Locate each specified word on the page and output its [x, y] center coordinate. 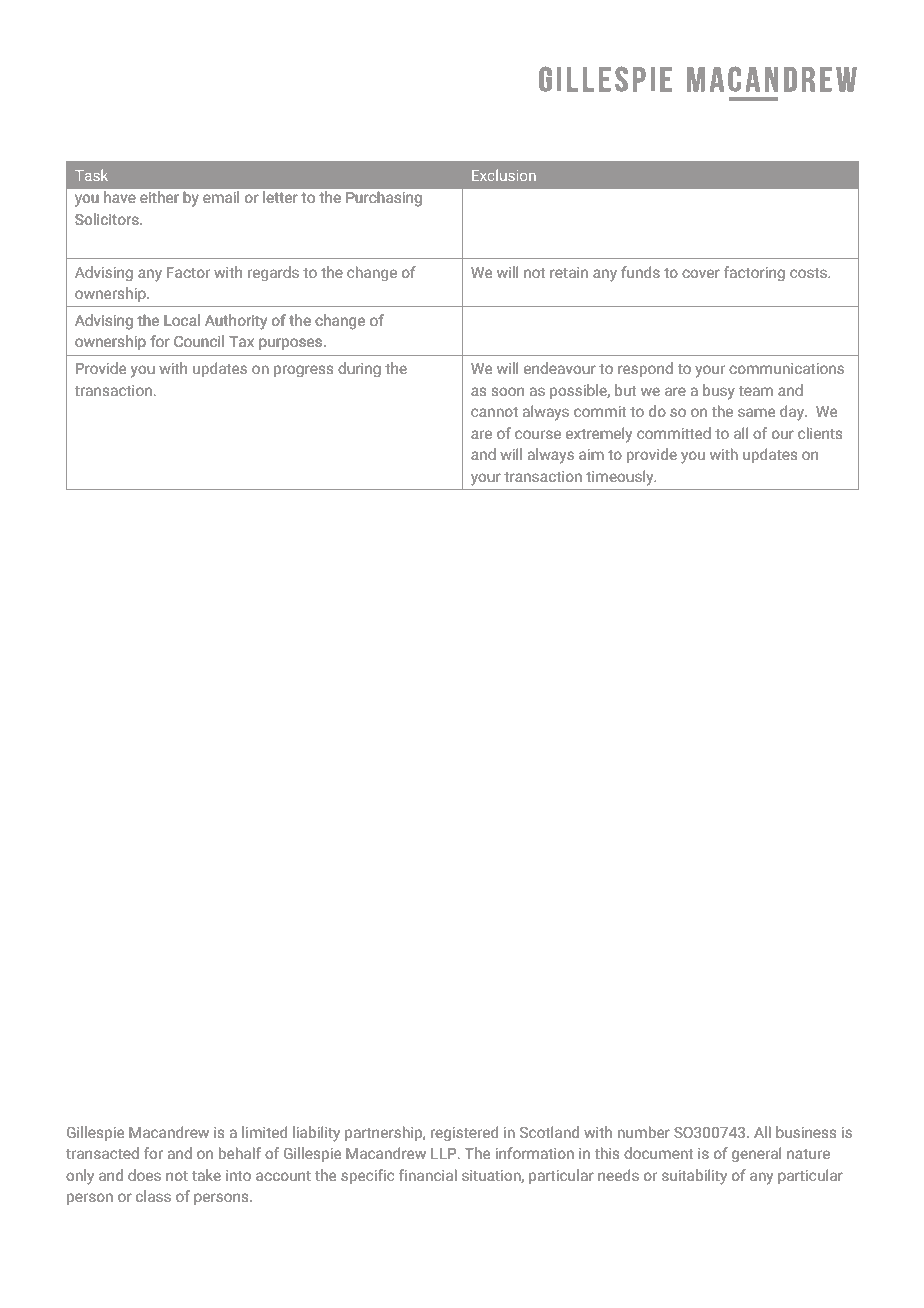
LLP [445, 1153]
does [144, 1175]
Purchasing [384, 198]
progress [303, 371]
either [159, 197]
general [756, 1154]
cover [701, 273]
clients [820, 433]
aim [591, 454]
